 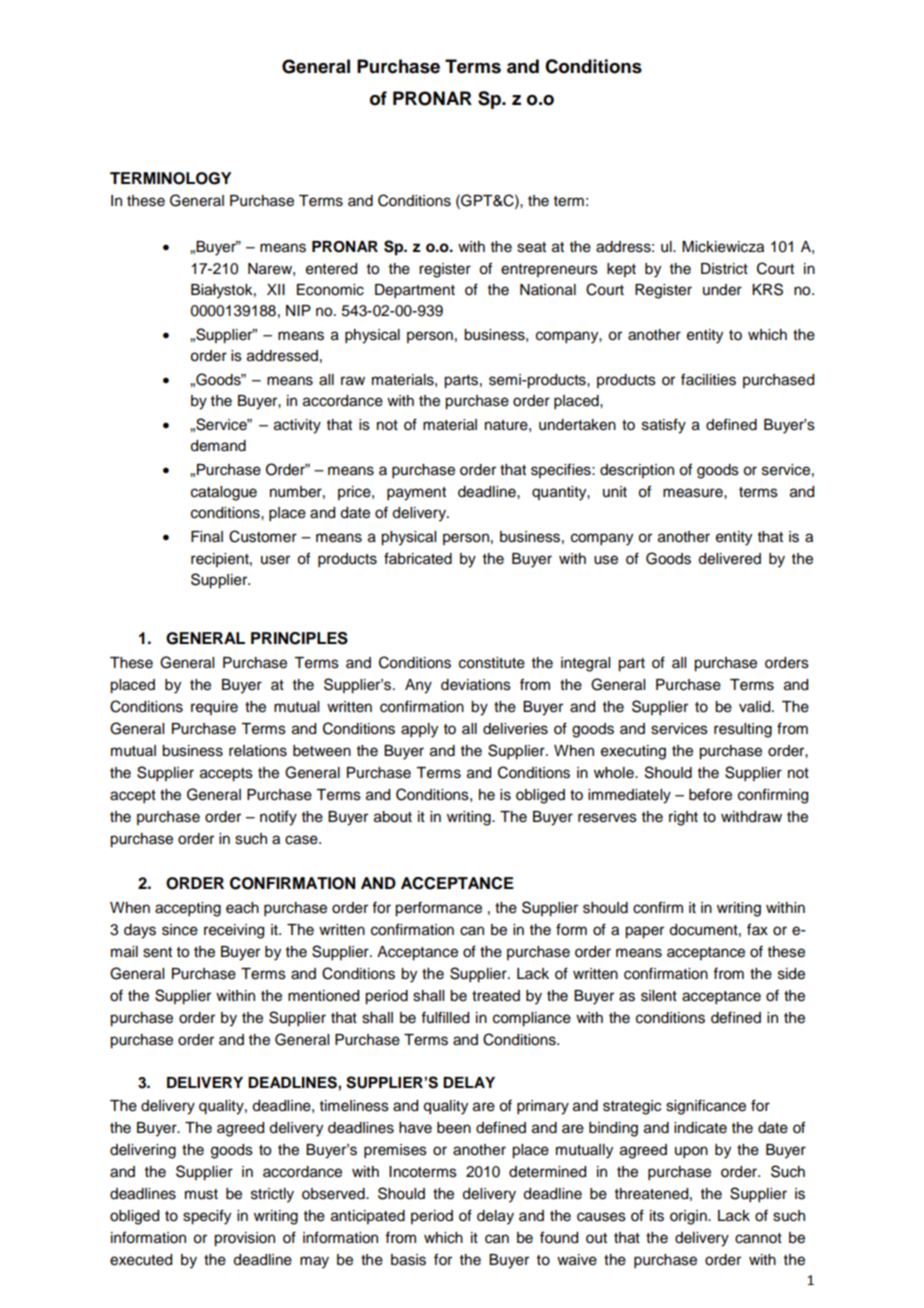 What do you see at coordinates (729, 559) in the document?
I see `delivered` at bounding box center [729, 559].
